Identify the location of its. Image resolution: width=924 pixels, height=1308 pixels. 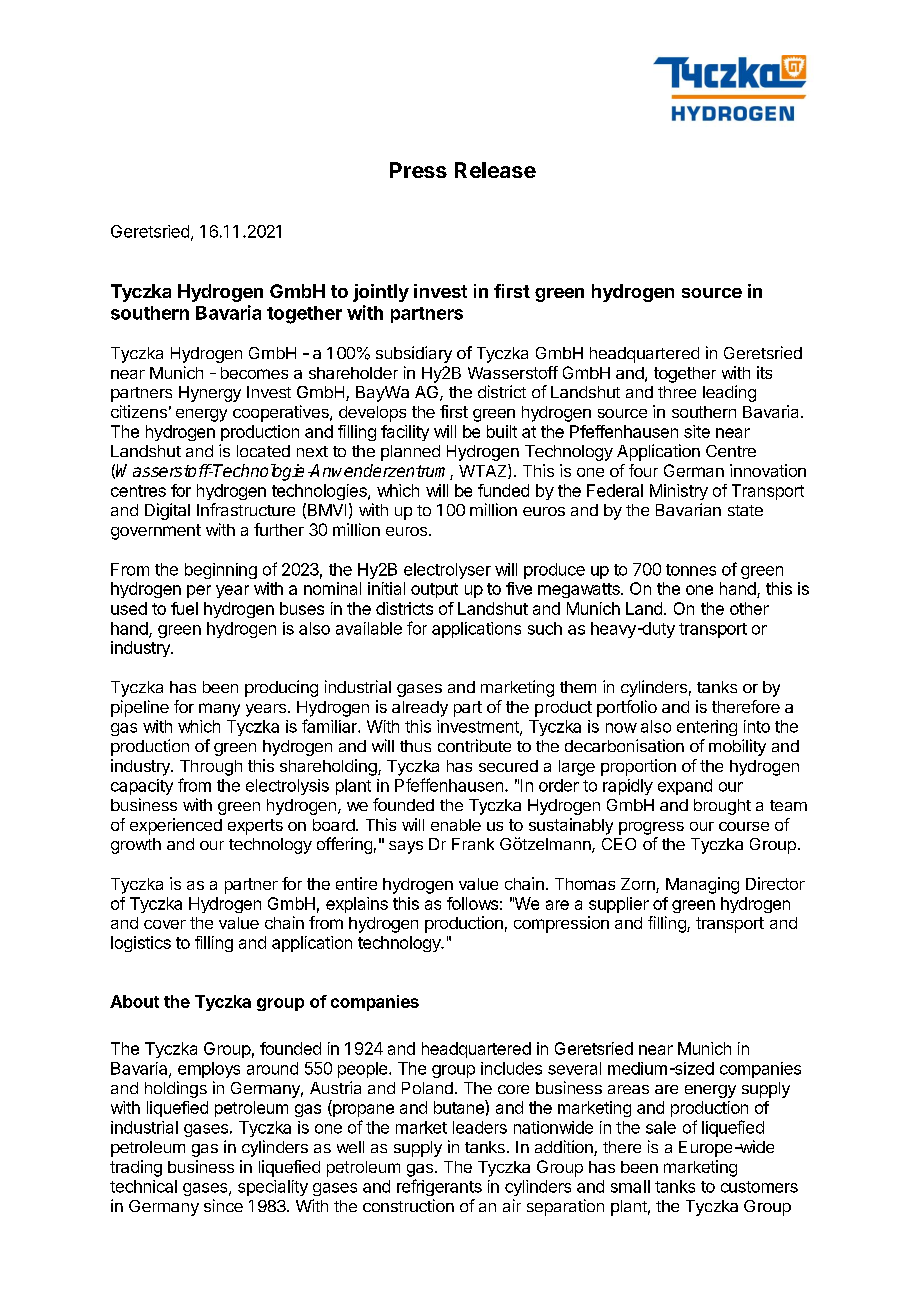
(764, 372).
